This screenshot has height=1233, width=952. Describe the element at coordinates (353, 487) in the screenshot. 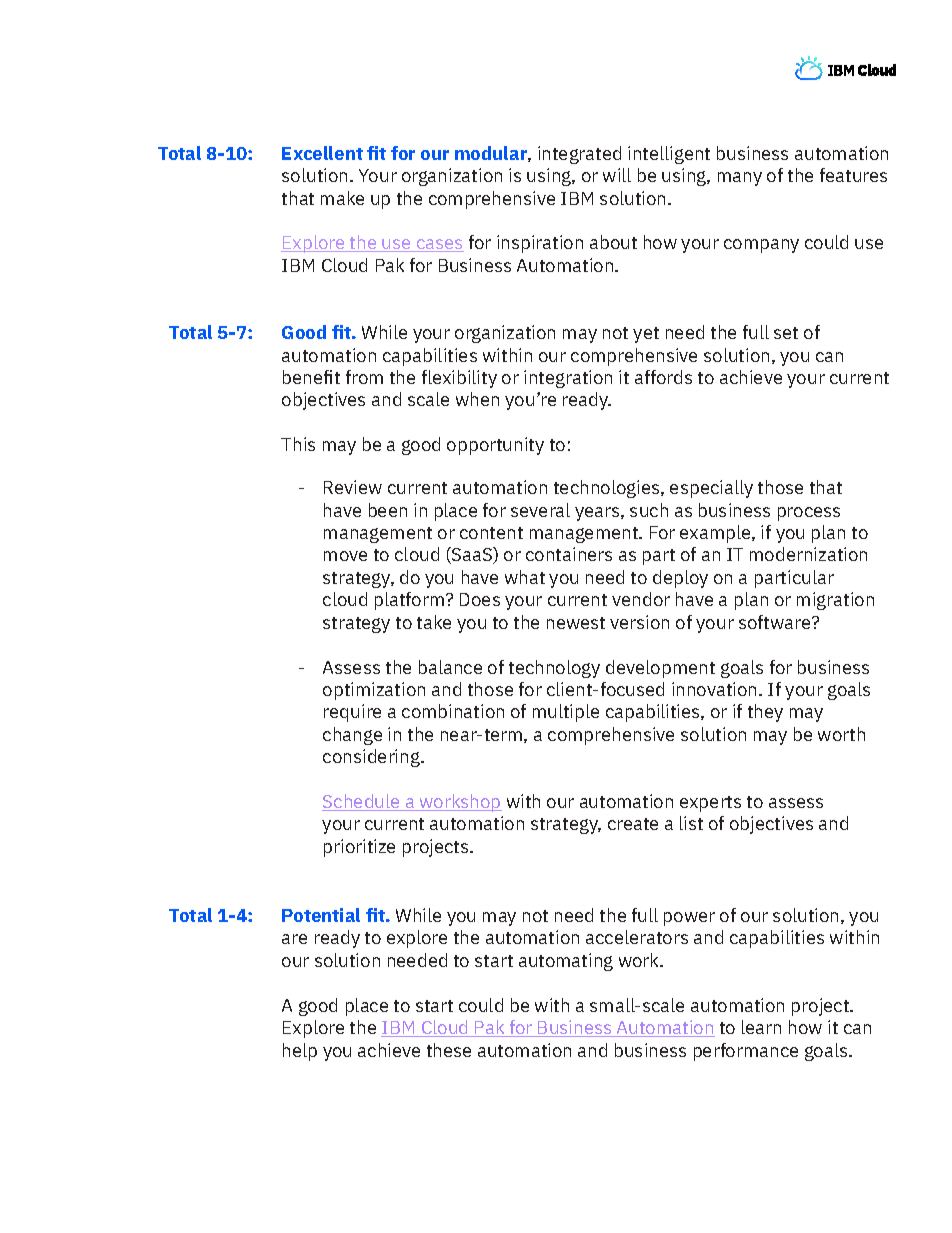

I see `Review` at that location.
